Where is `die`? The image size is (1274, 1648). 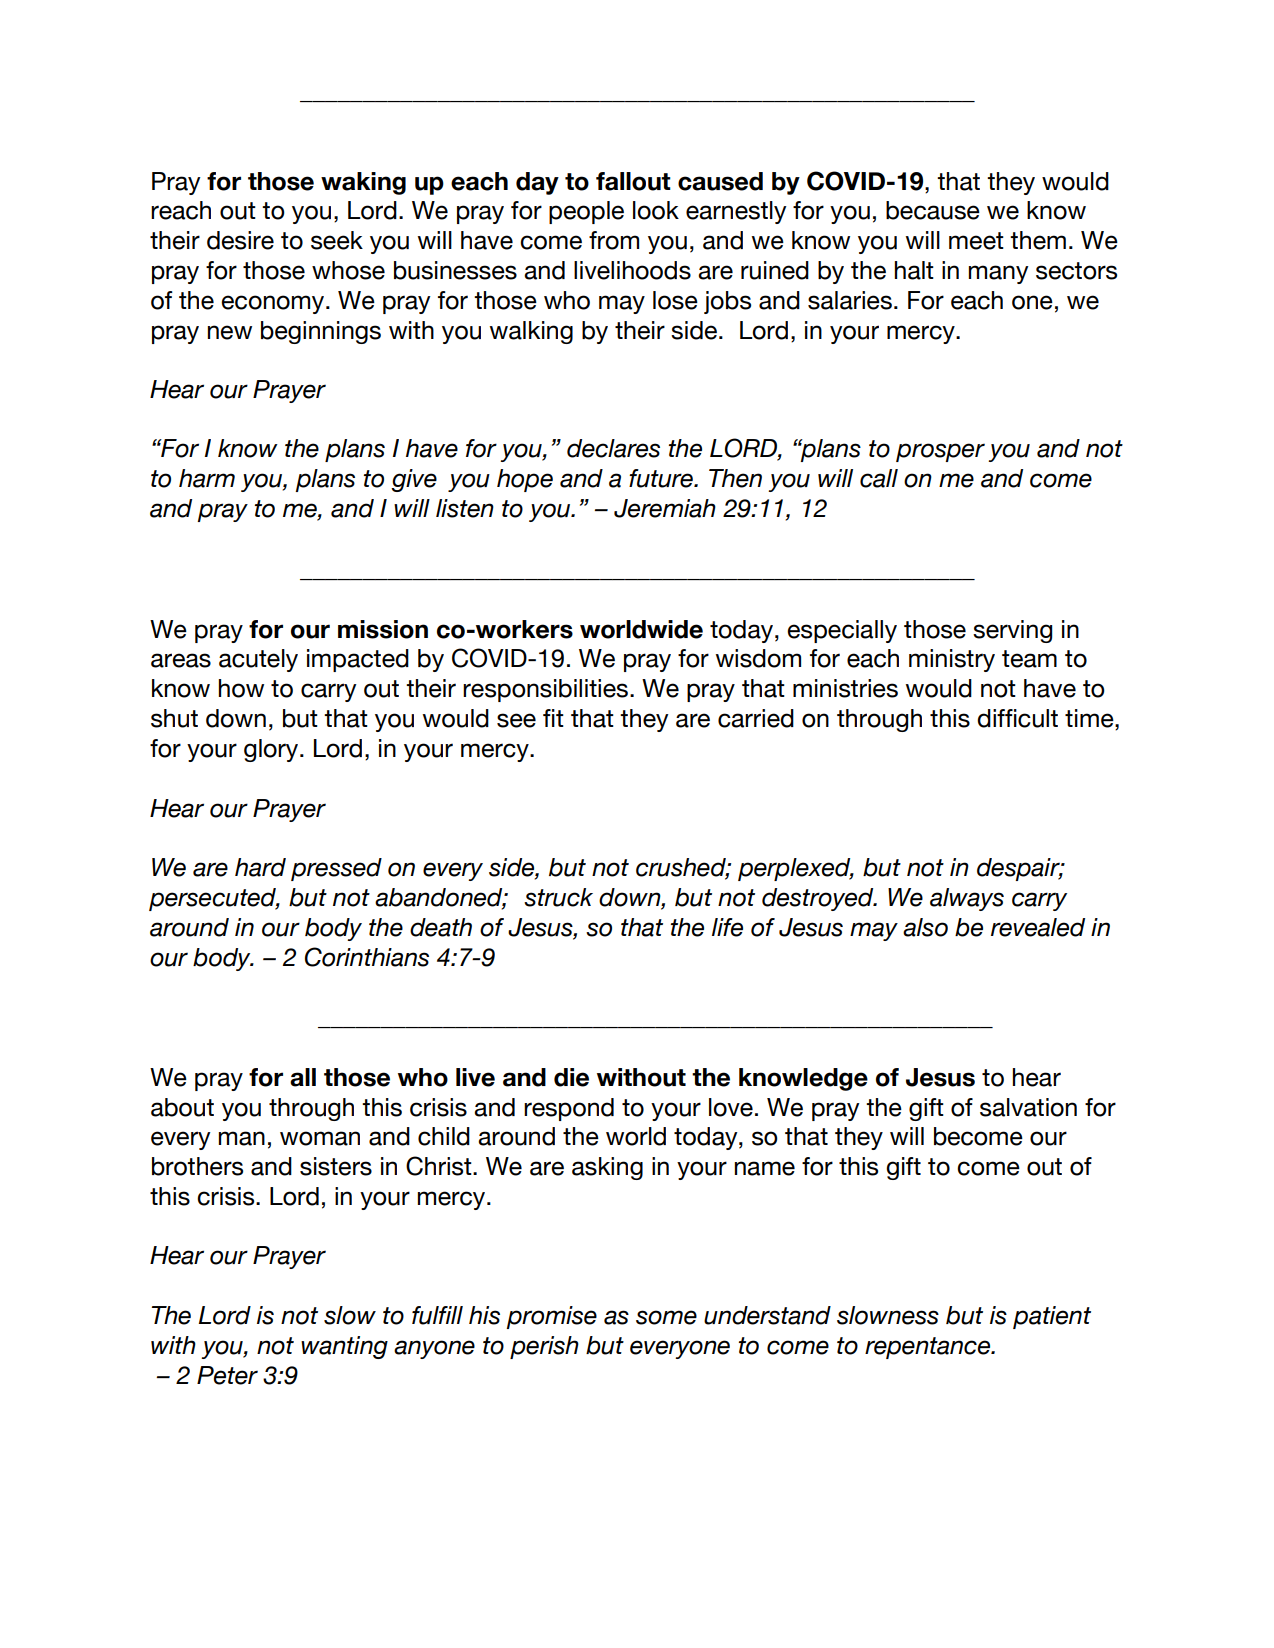 die is located at coordinates (571, 1077).
